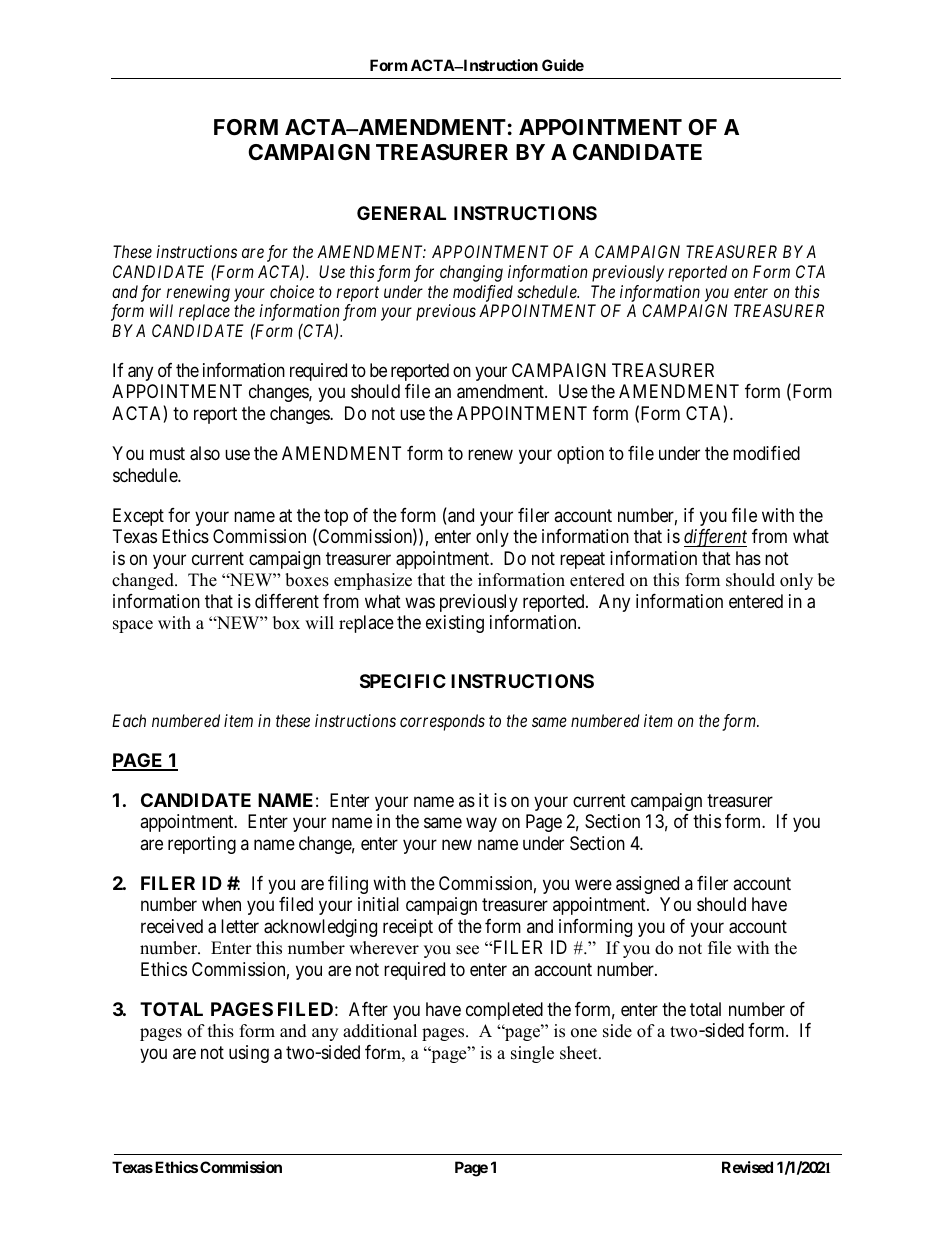 The image size is (952, 1233). What do you see at coordinates (647, 885) in the image?
I see `assigned` at bounding box center [647, 885].
